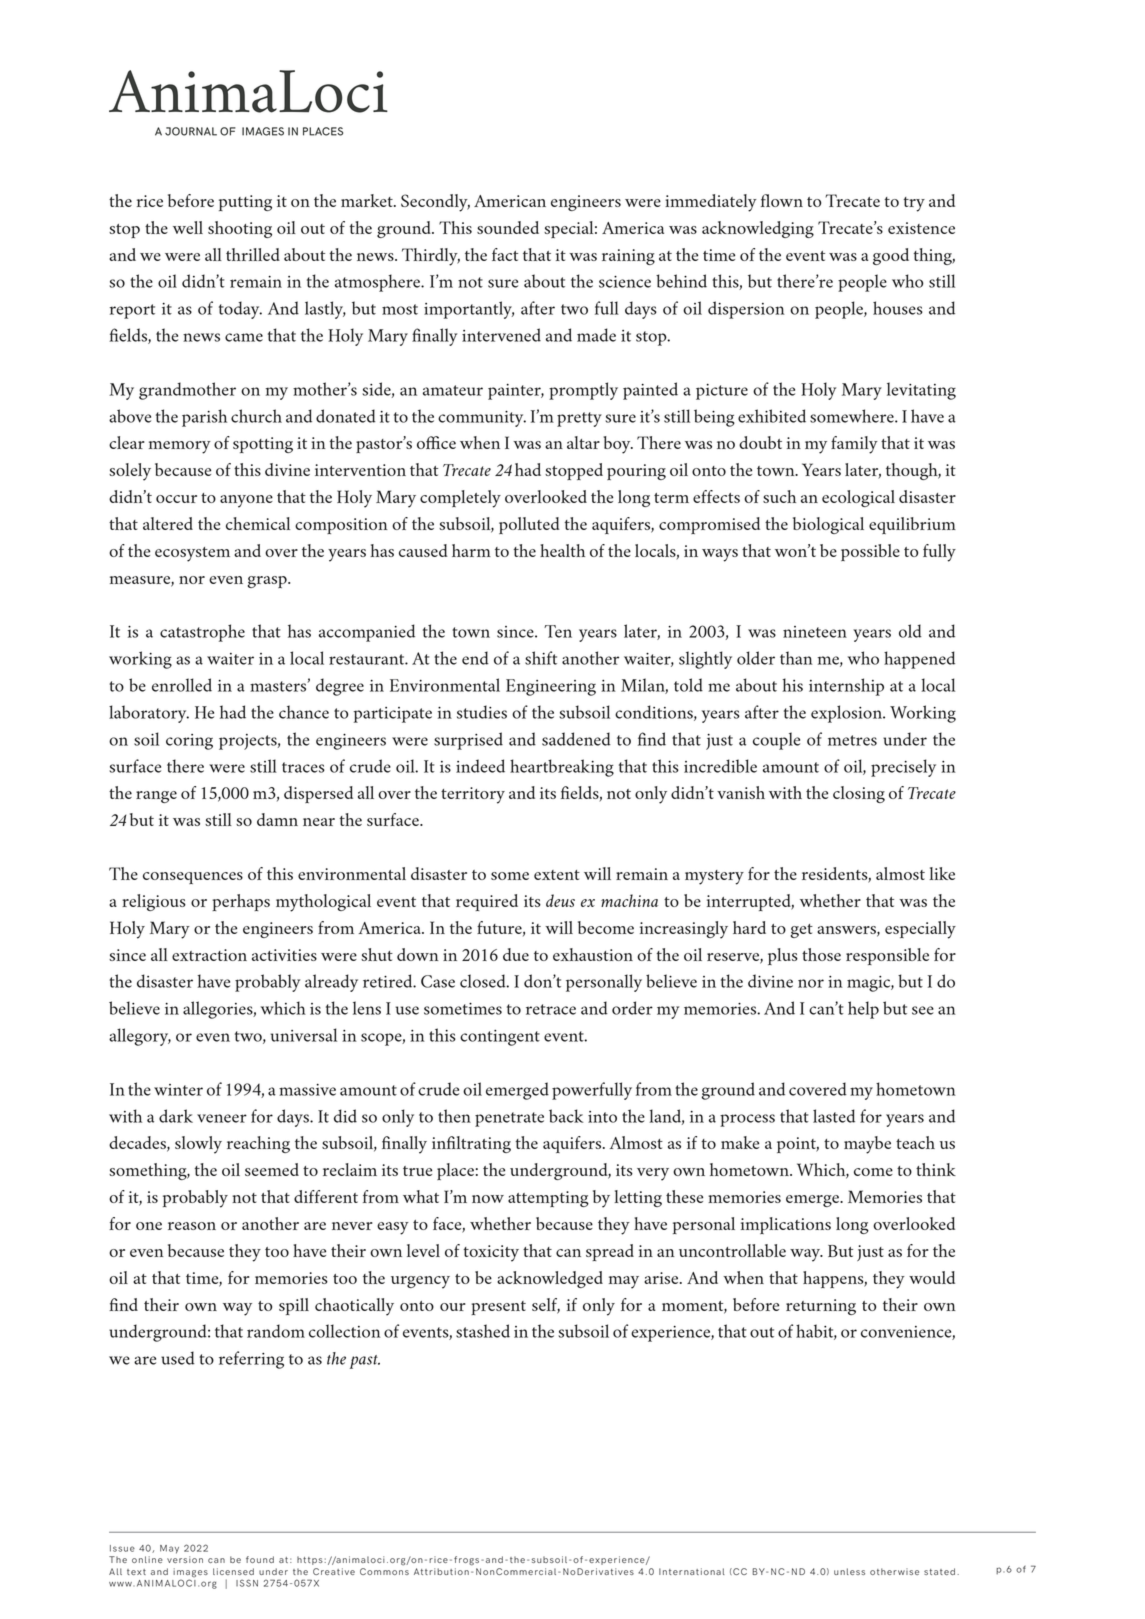  What do you see at coordinates (498, 1308) in the screenshot?
I see `present` at bounding box center [498, 1308].
